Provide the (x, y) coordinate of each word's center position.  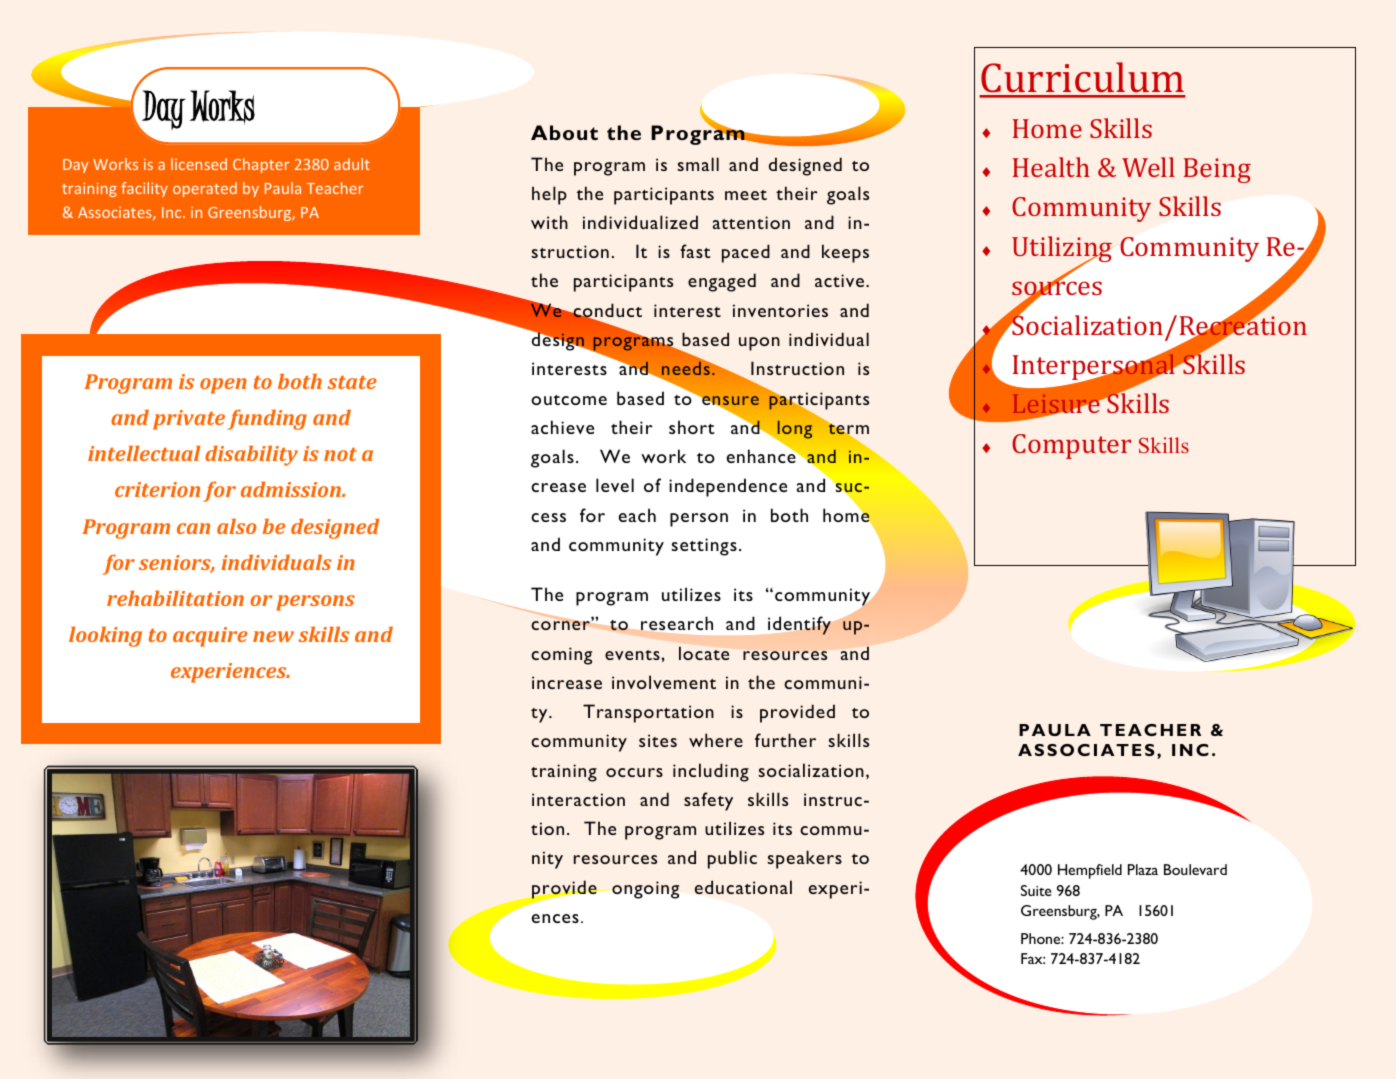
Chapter (261, 165)
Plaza (1143, 869)
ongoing (645, 890)
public (732, 859)
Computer (1071, 446)
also (236, 526)
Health (1051, 167)
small (698, 164)
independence (728, 487)
